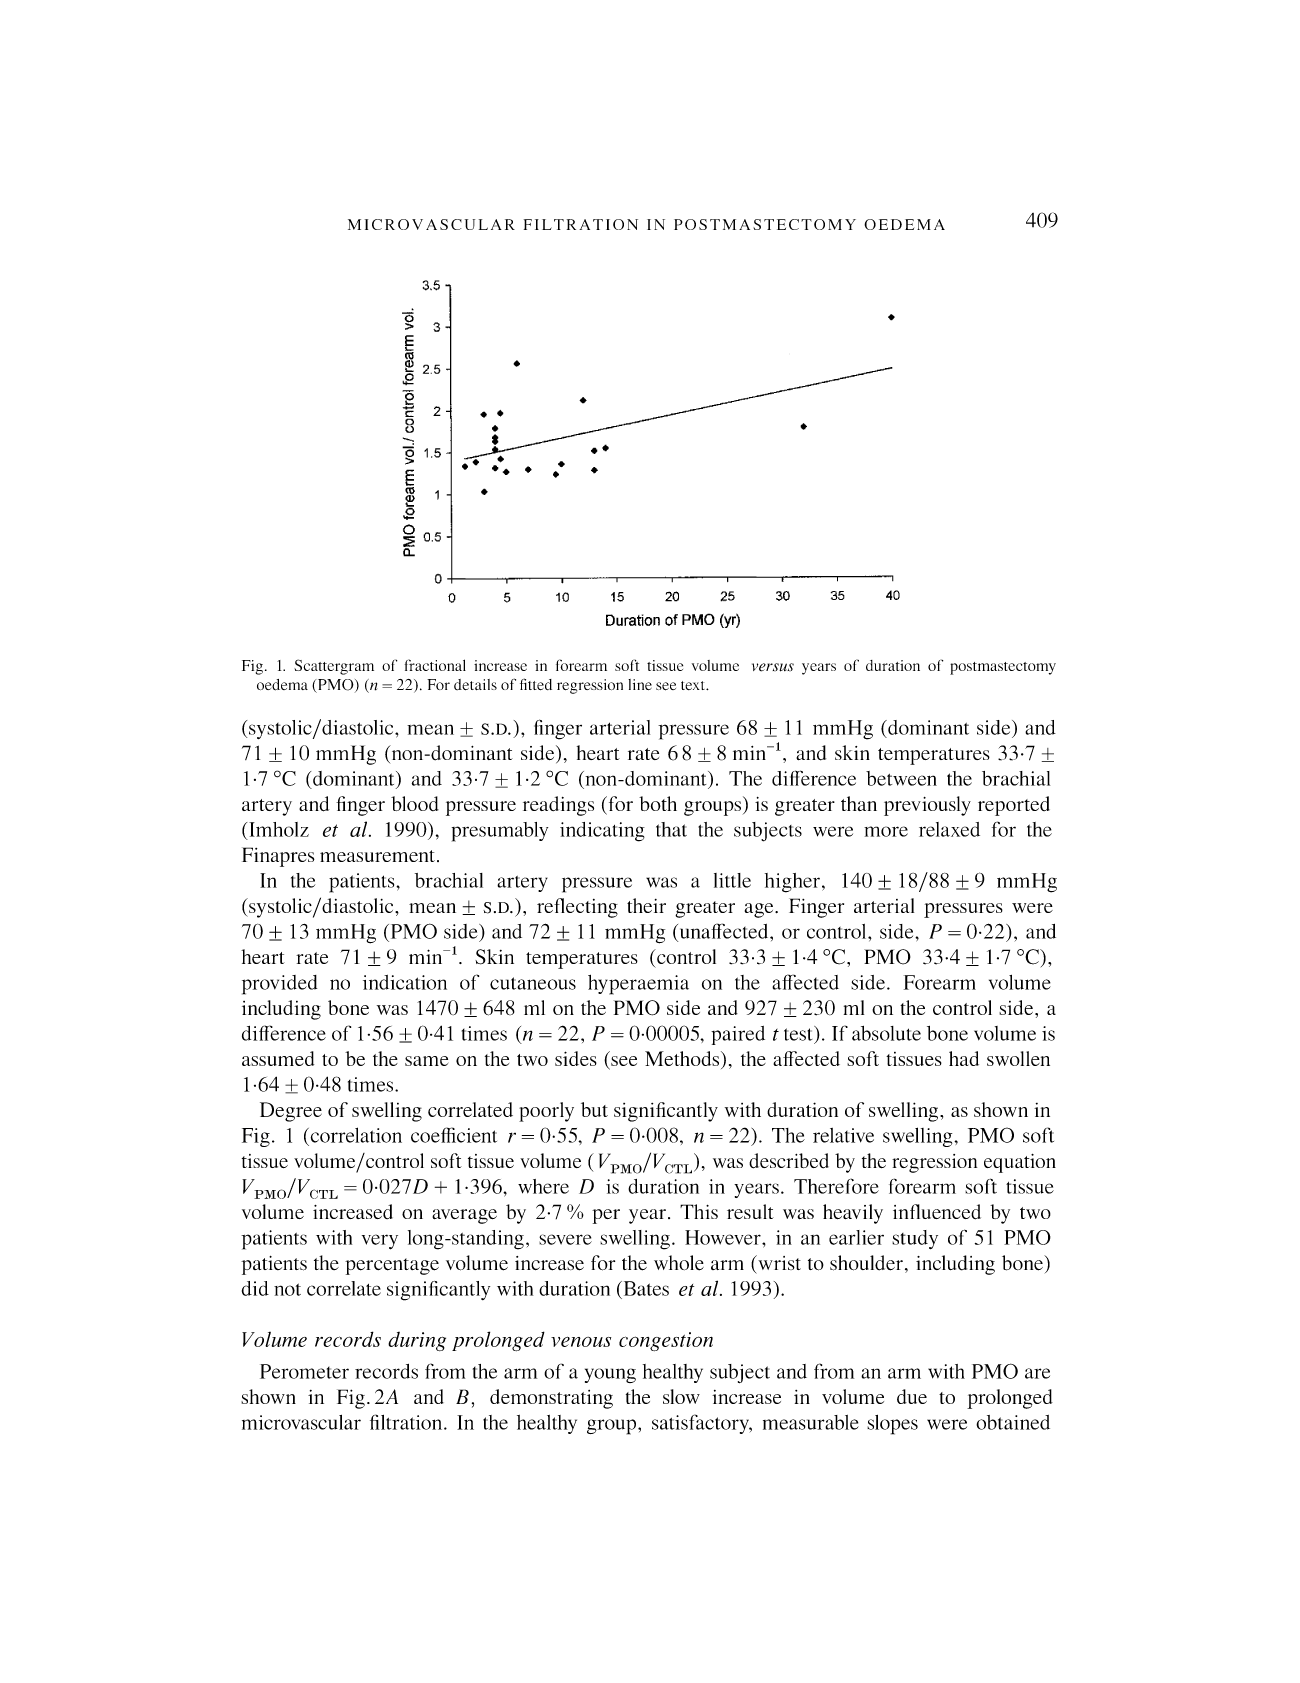 This page has height=1683, width=1300. What do you see at coordinates (683, 1060) in the page?
I see `Methods` at bounding box center [683, 1060].
